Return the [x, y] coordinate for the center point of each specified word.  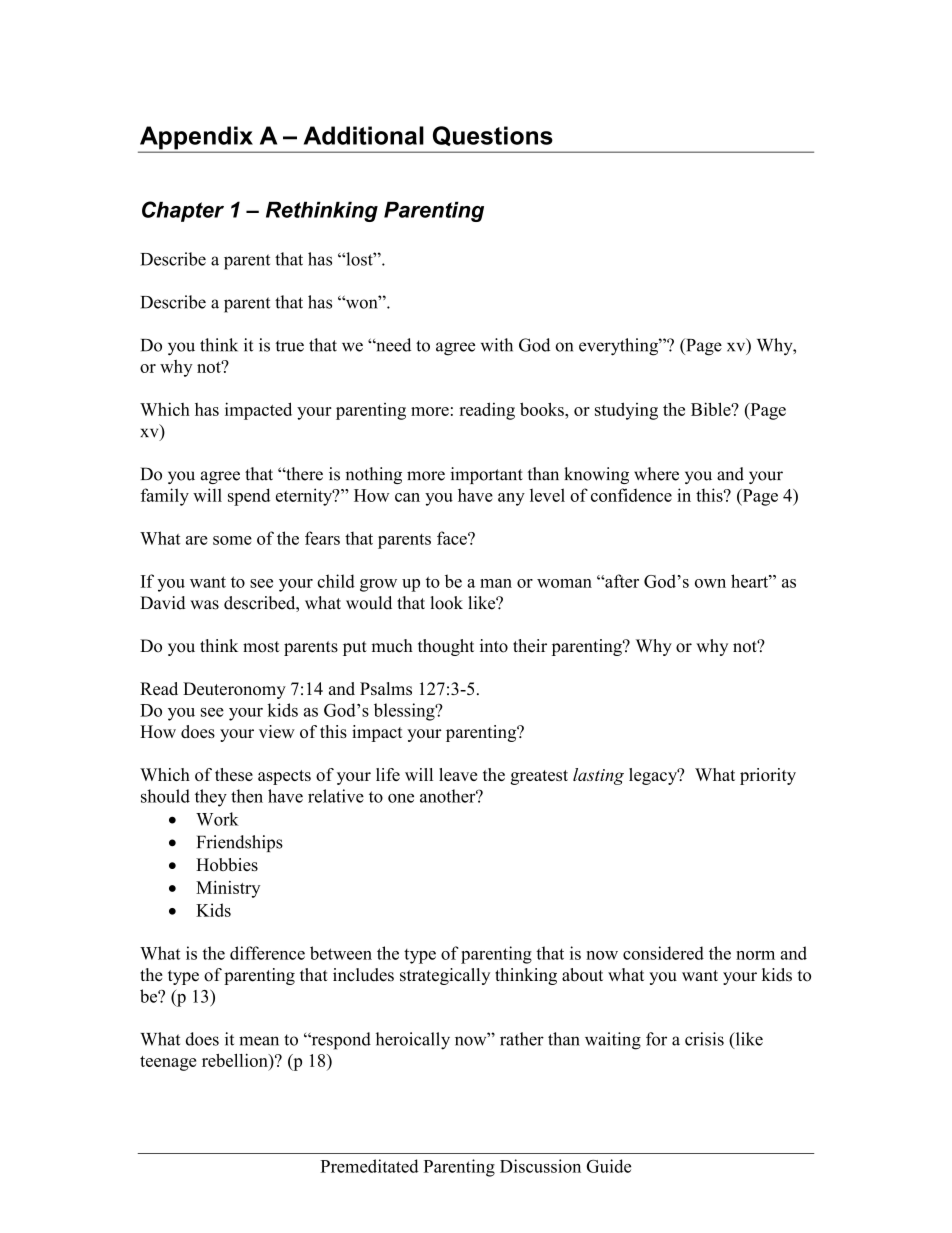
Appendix [196, 139]
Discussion [540, 1166]
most [261, 647]
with [497, 345]
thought [446, 647]
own [710, 583]
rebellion [236, 1060]
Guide [609, 1166]
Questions [493, 136]
